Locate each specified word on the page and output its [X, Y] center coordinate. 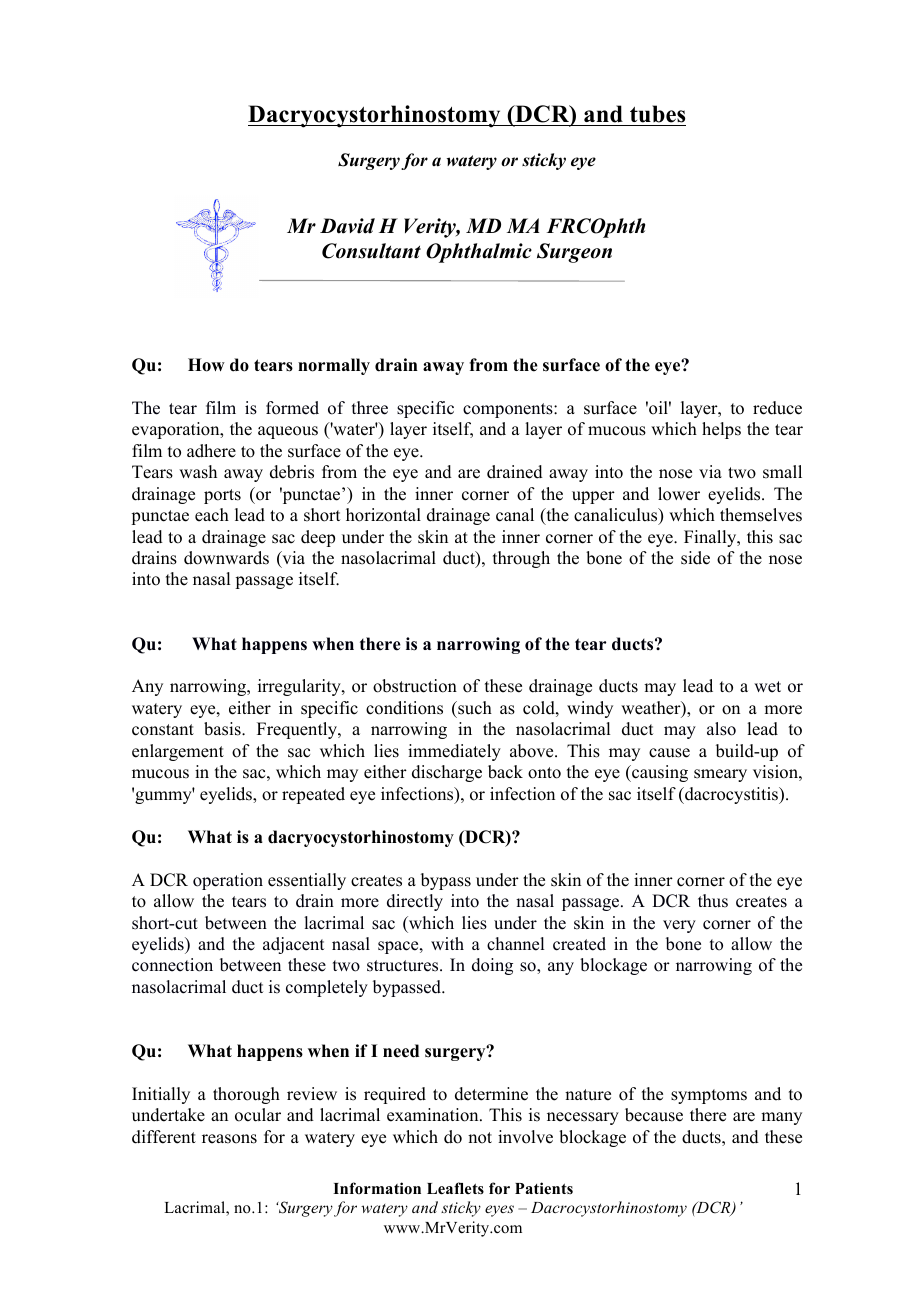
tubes [657, 114]
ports [222, 496]
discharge [447, 773]
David [347, 226]
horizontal [383, 515]
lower [679, 494]
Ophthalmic [479, 253]
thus [713, 901]
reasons [229, 1139]
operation [228, 881]
